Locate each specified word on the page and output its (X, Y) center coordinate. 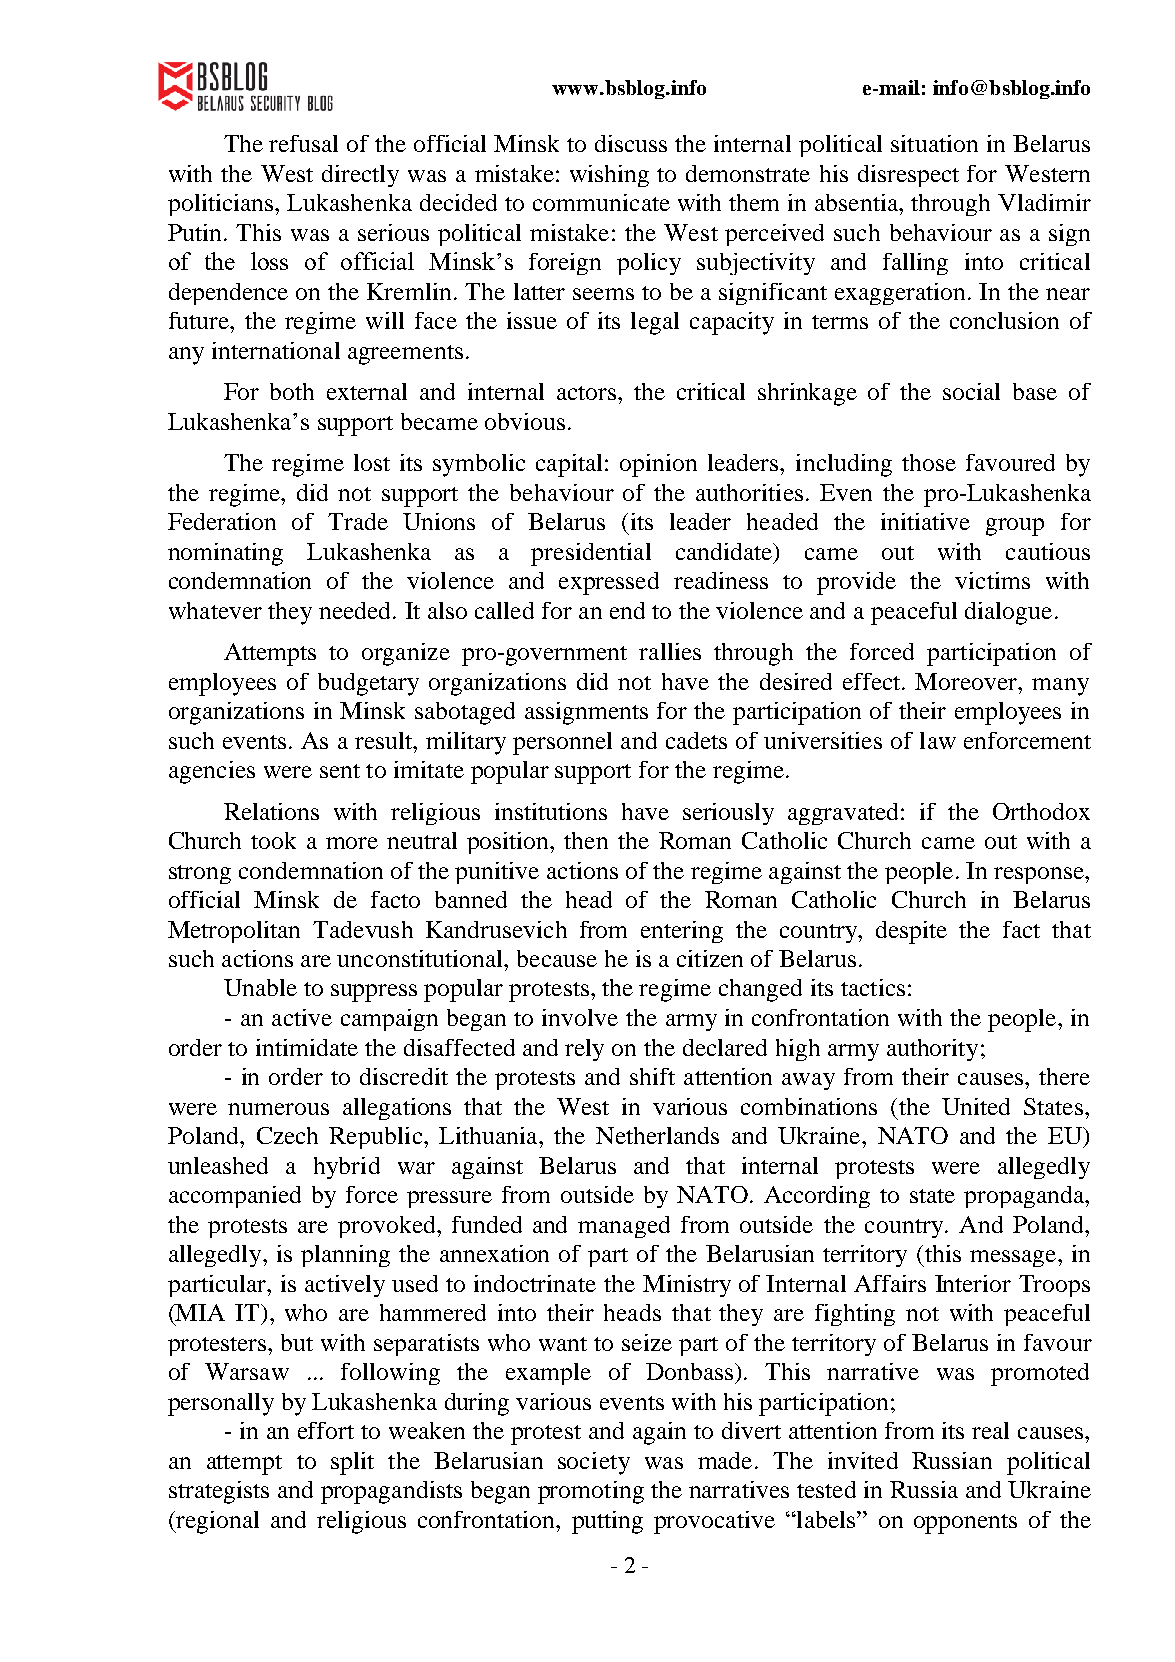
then (586, 840)
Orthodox (1041, 811)
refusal (303, 143)
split (352, 1463)
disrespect (908, 176)
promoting (591, 1492)
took (273, 840)
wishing (609, 176)
